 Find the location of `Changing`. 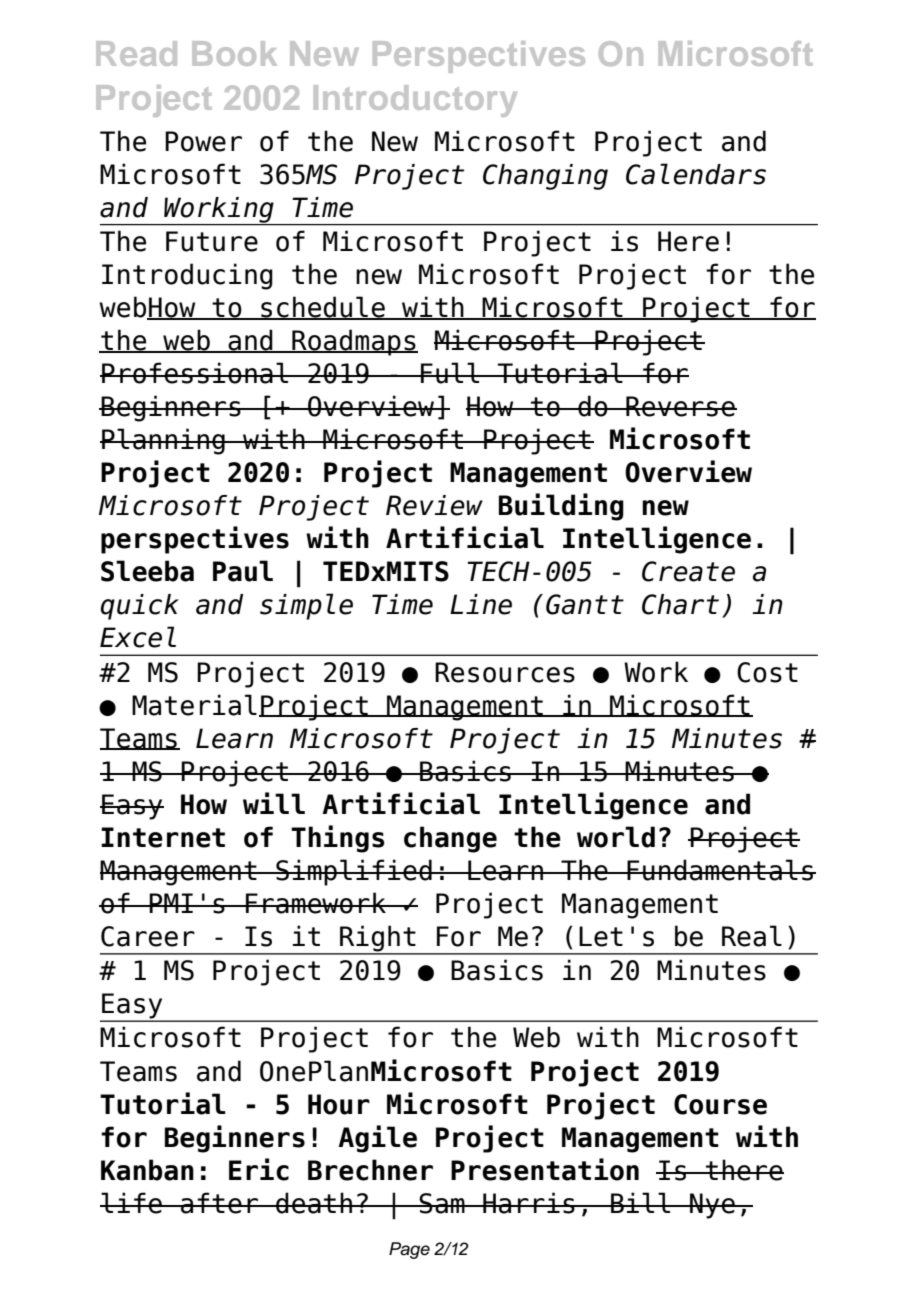

Changing is located at coordinates (545, 177).
